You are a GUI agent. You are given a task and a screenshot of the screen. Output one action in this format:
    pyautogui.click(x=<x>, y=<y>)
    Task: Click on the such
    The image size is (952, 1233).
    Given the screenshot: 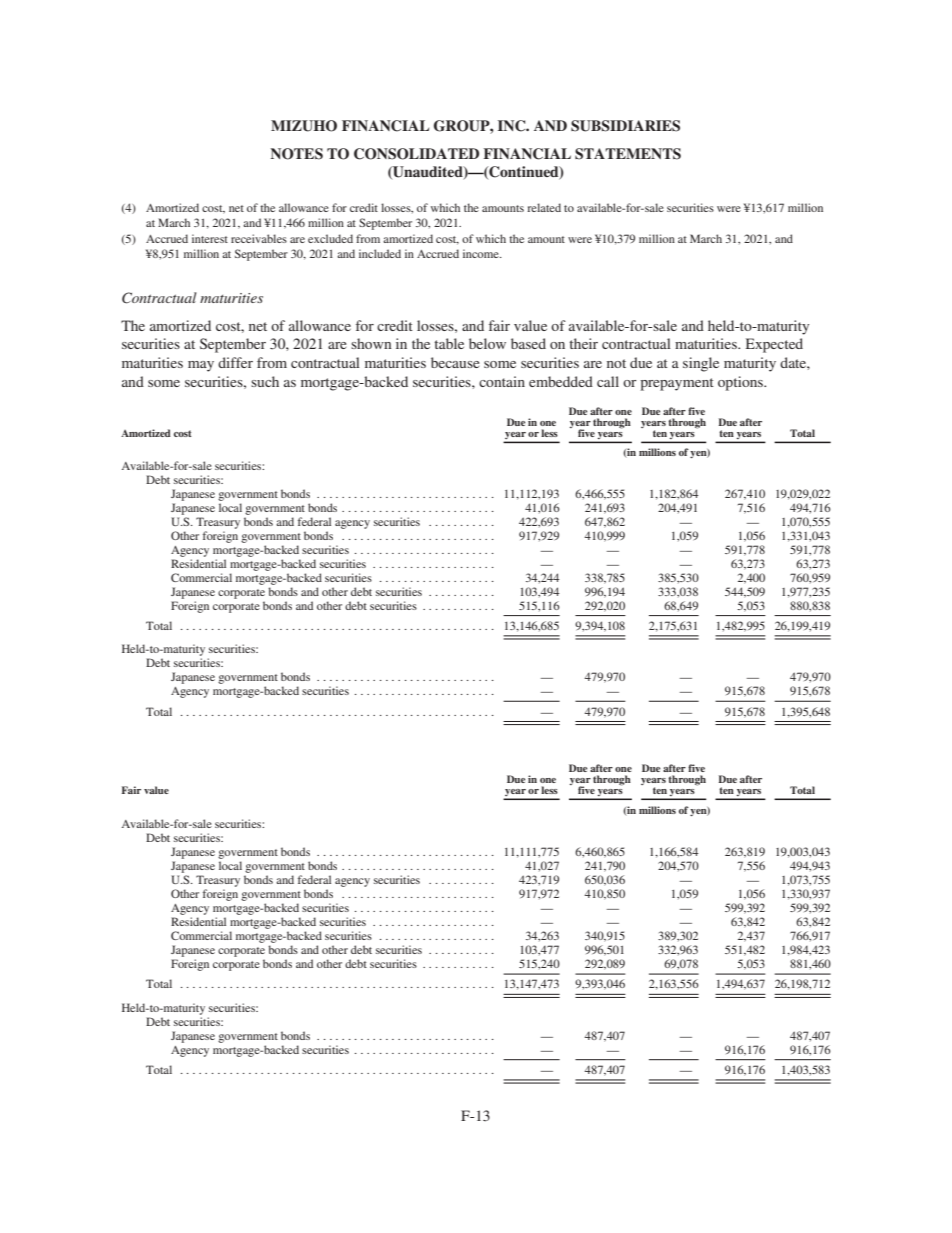 What is the action you would take?
    pyautogui.click(x=265, y=381)
